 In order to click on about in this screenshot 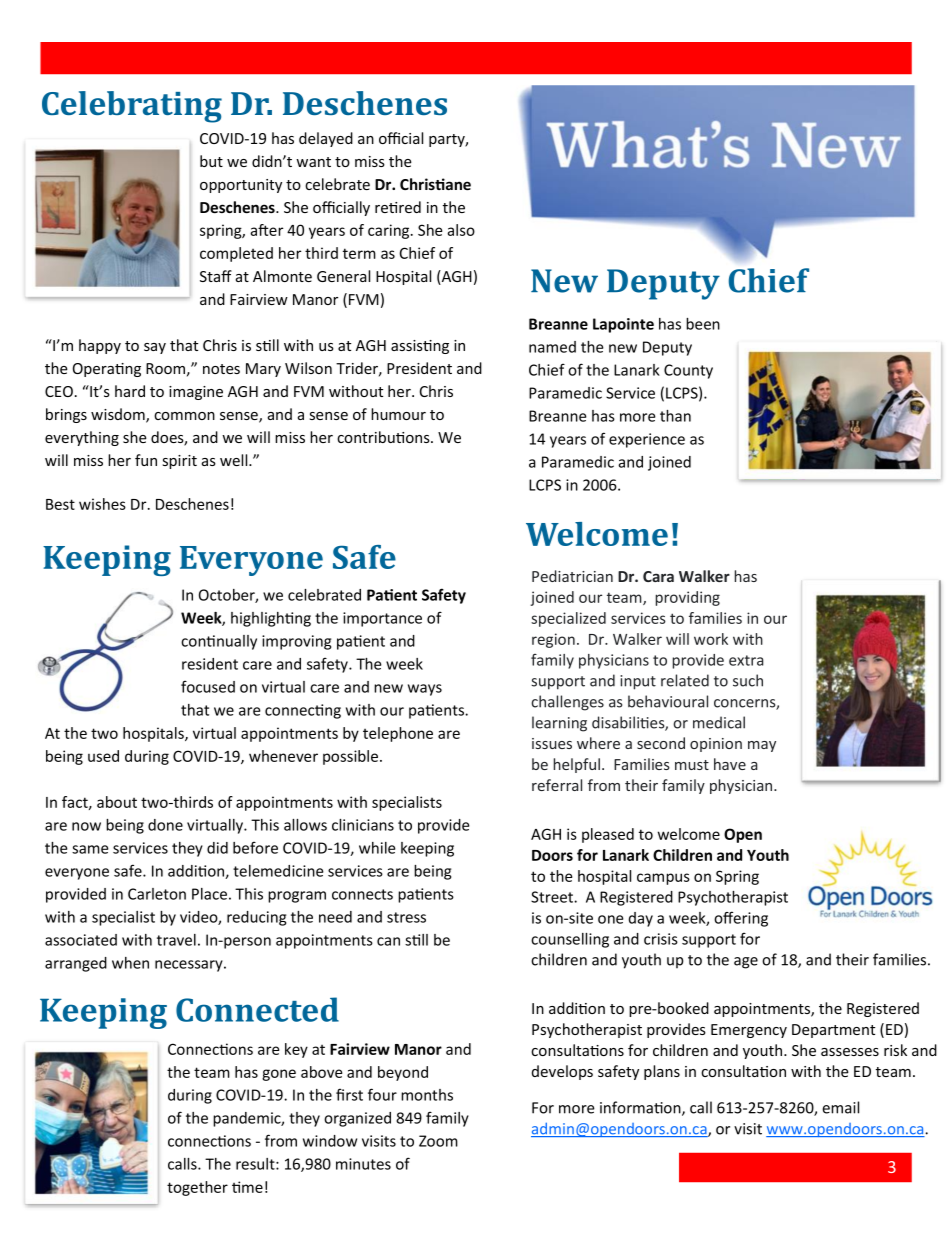, I will do `click(117, 802)`.
